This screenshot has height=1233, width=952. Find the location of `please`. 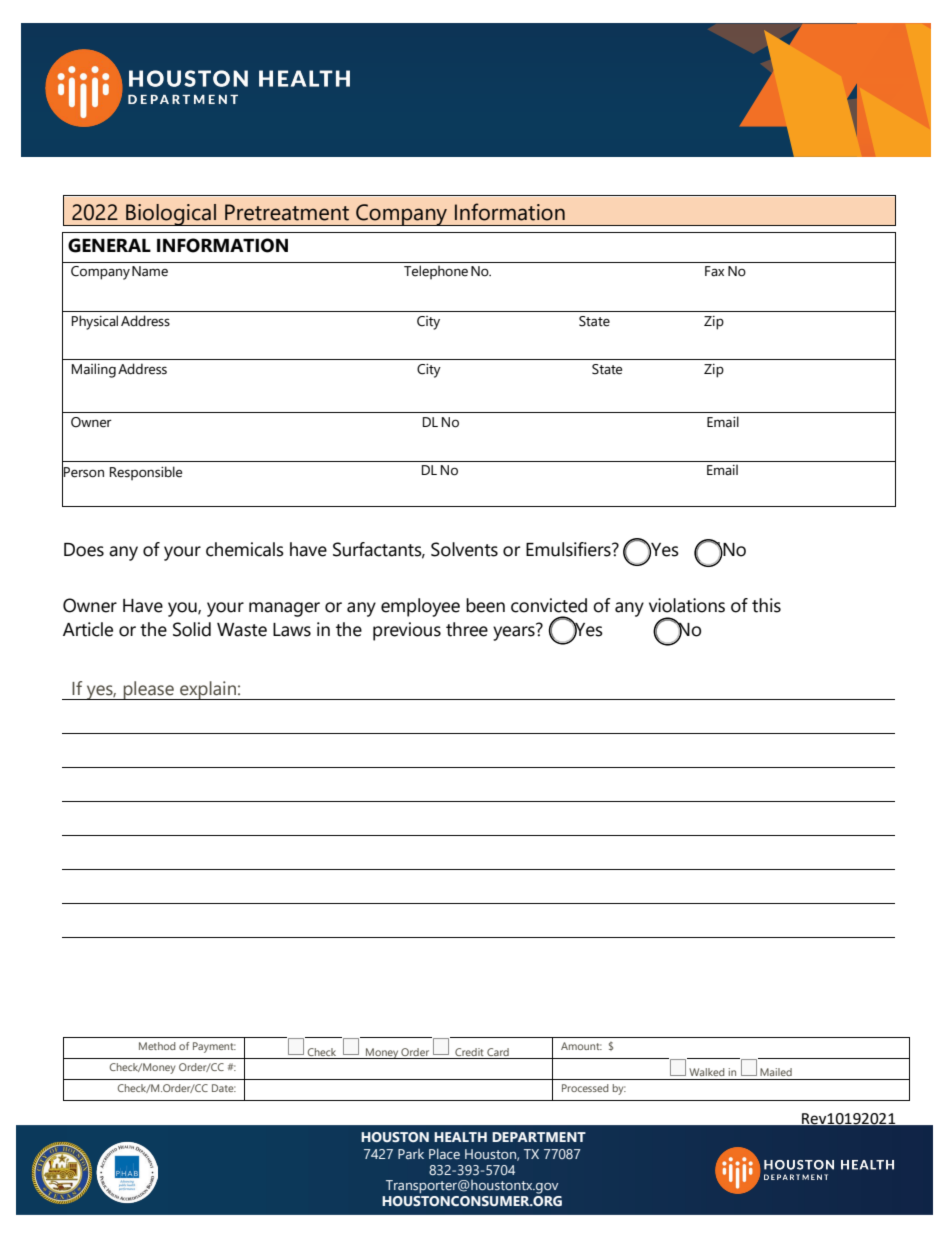

please is located at coordinates (148, 690).
